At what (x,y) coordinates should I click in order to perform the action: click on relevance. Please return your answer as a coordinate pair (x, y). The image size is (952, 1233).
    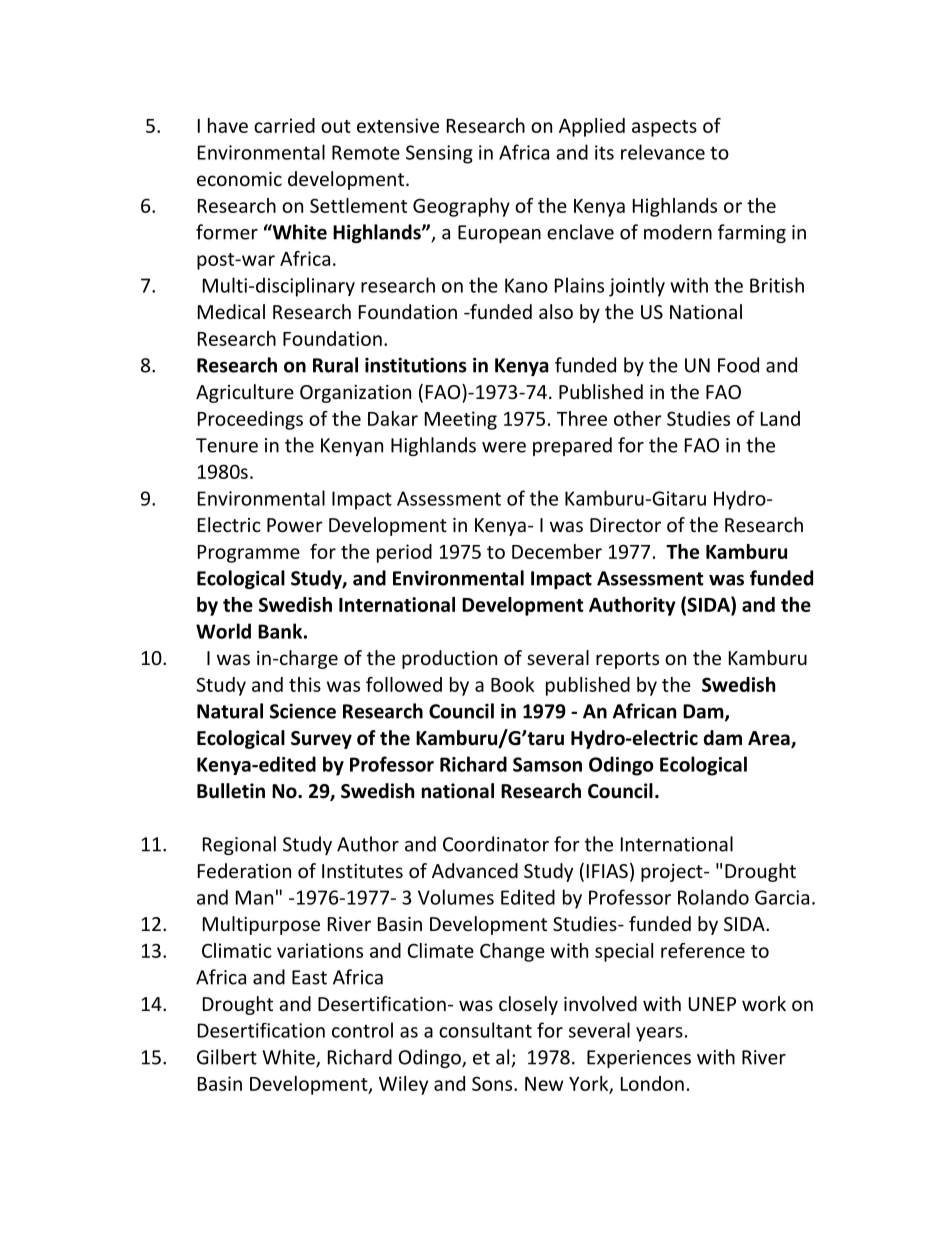
    Looking at the image, I should click on (663, 152).
